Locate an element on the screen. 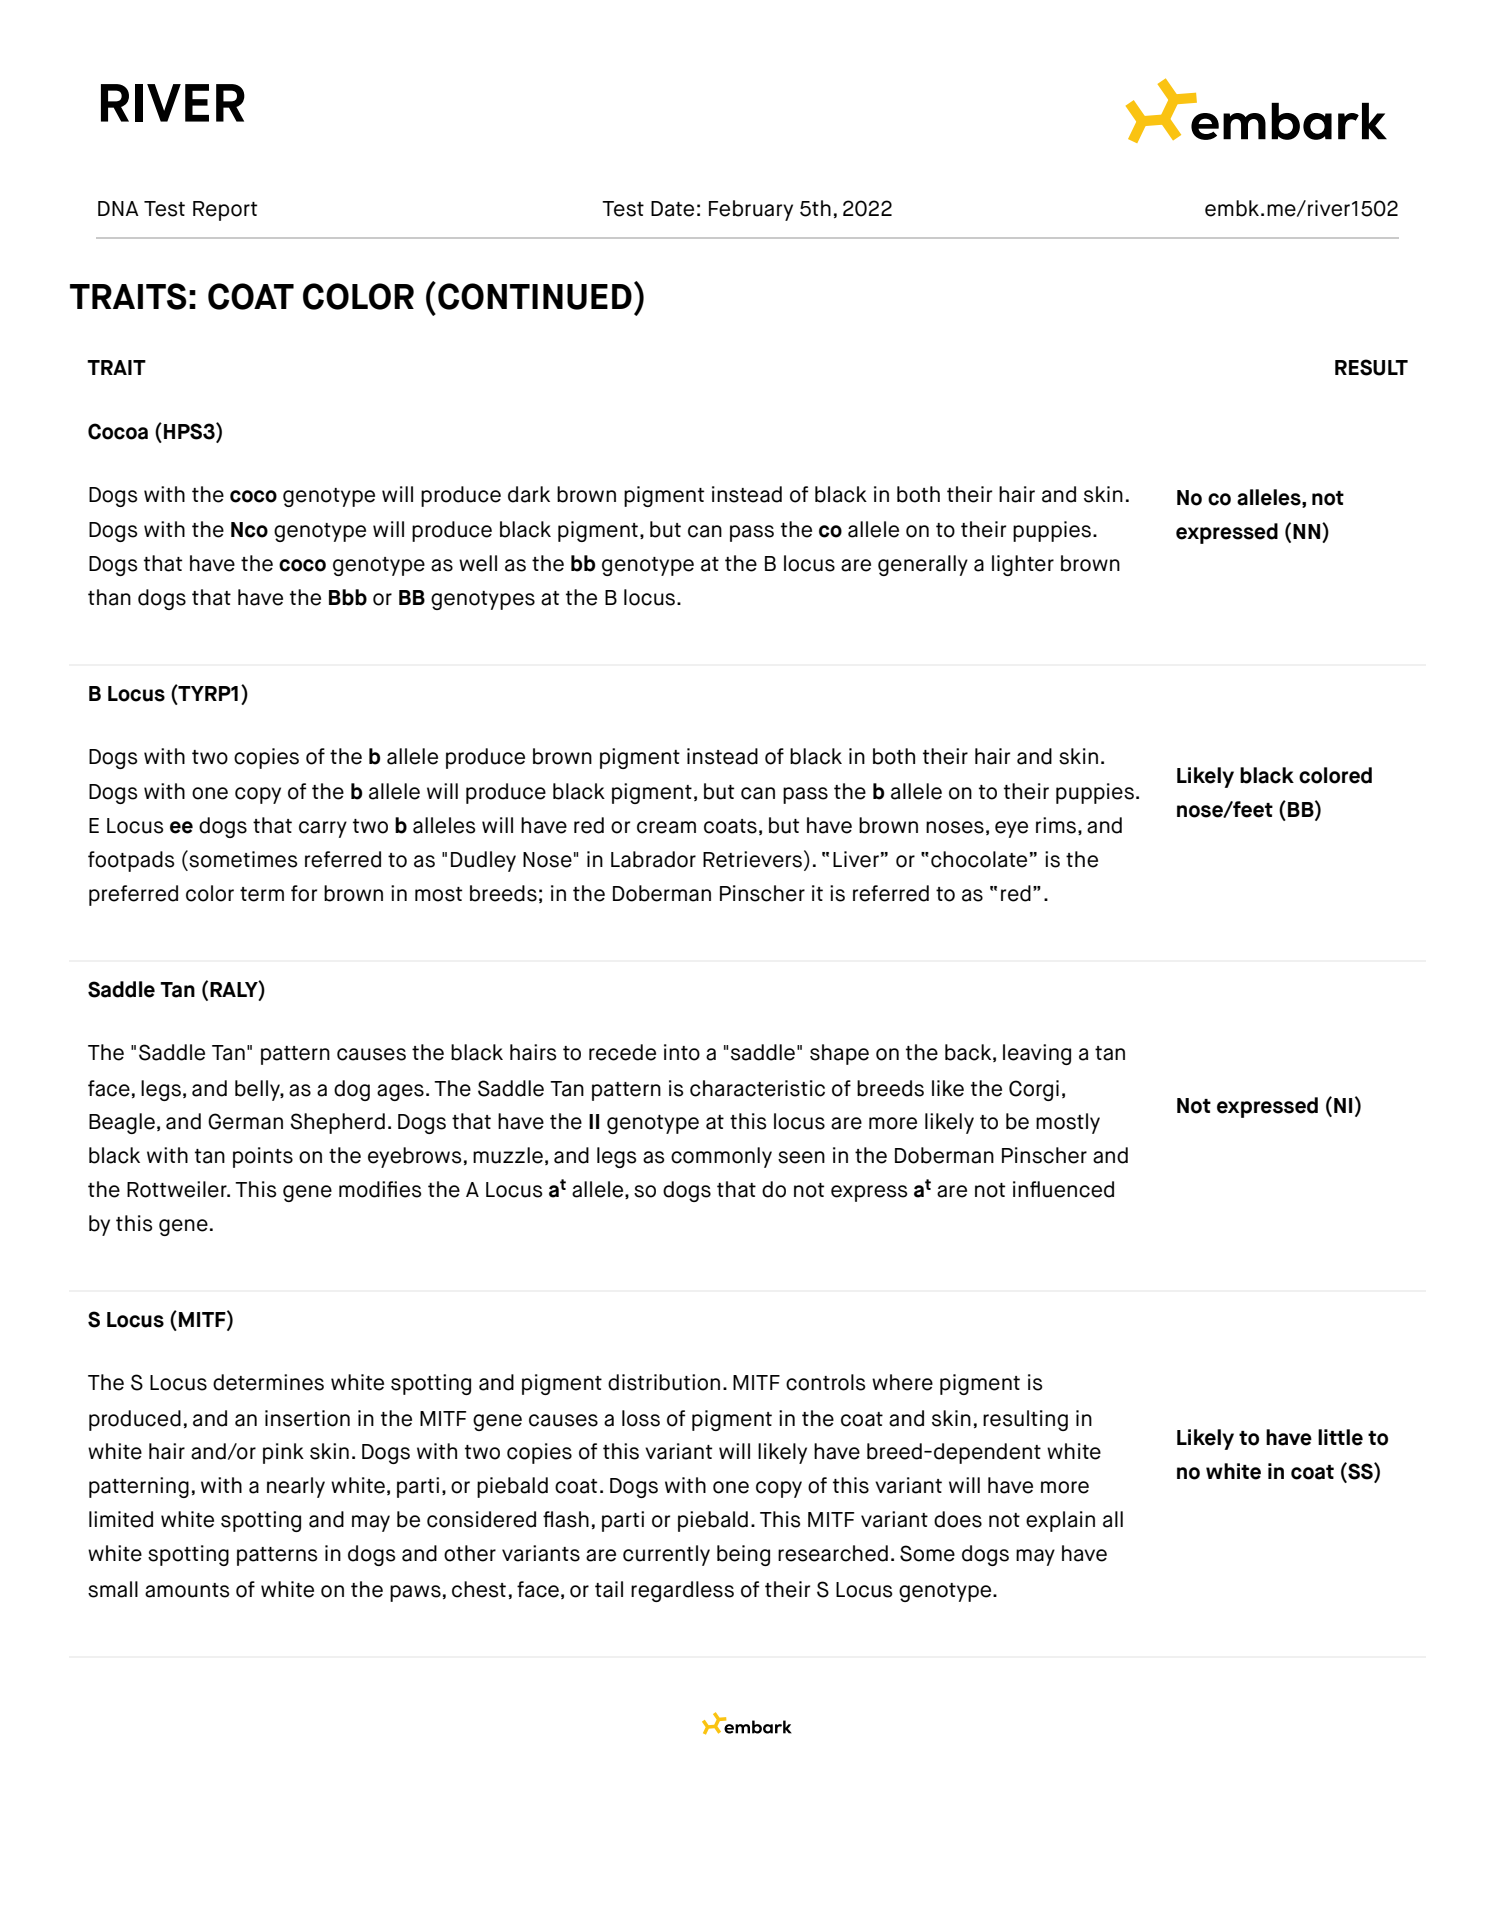 Image resolution: width=1493 pixels, height=1932 pixels. Date is located at coordinates (672, 209).
